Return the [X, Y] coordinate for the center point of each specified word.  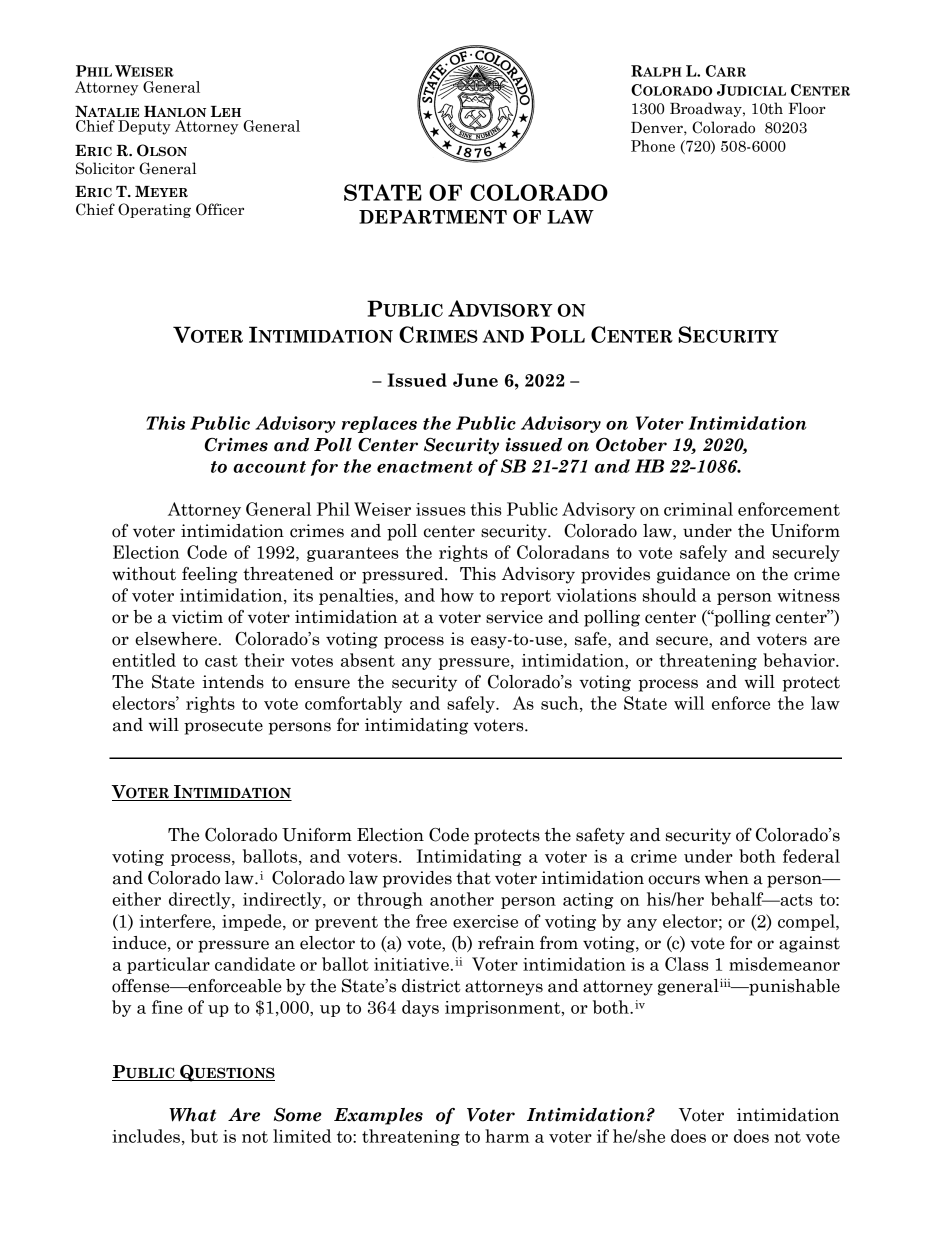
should [669, 595]
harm [507, 1136]
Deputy [144, 127]
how [457, 595]
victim [197, 617]
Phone [653, 146]
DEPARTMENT [433, 216]
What [192, 1115]
